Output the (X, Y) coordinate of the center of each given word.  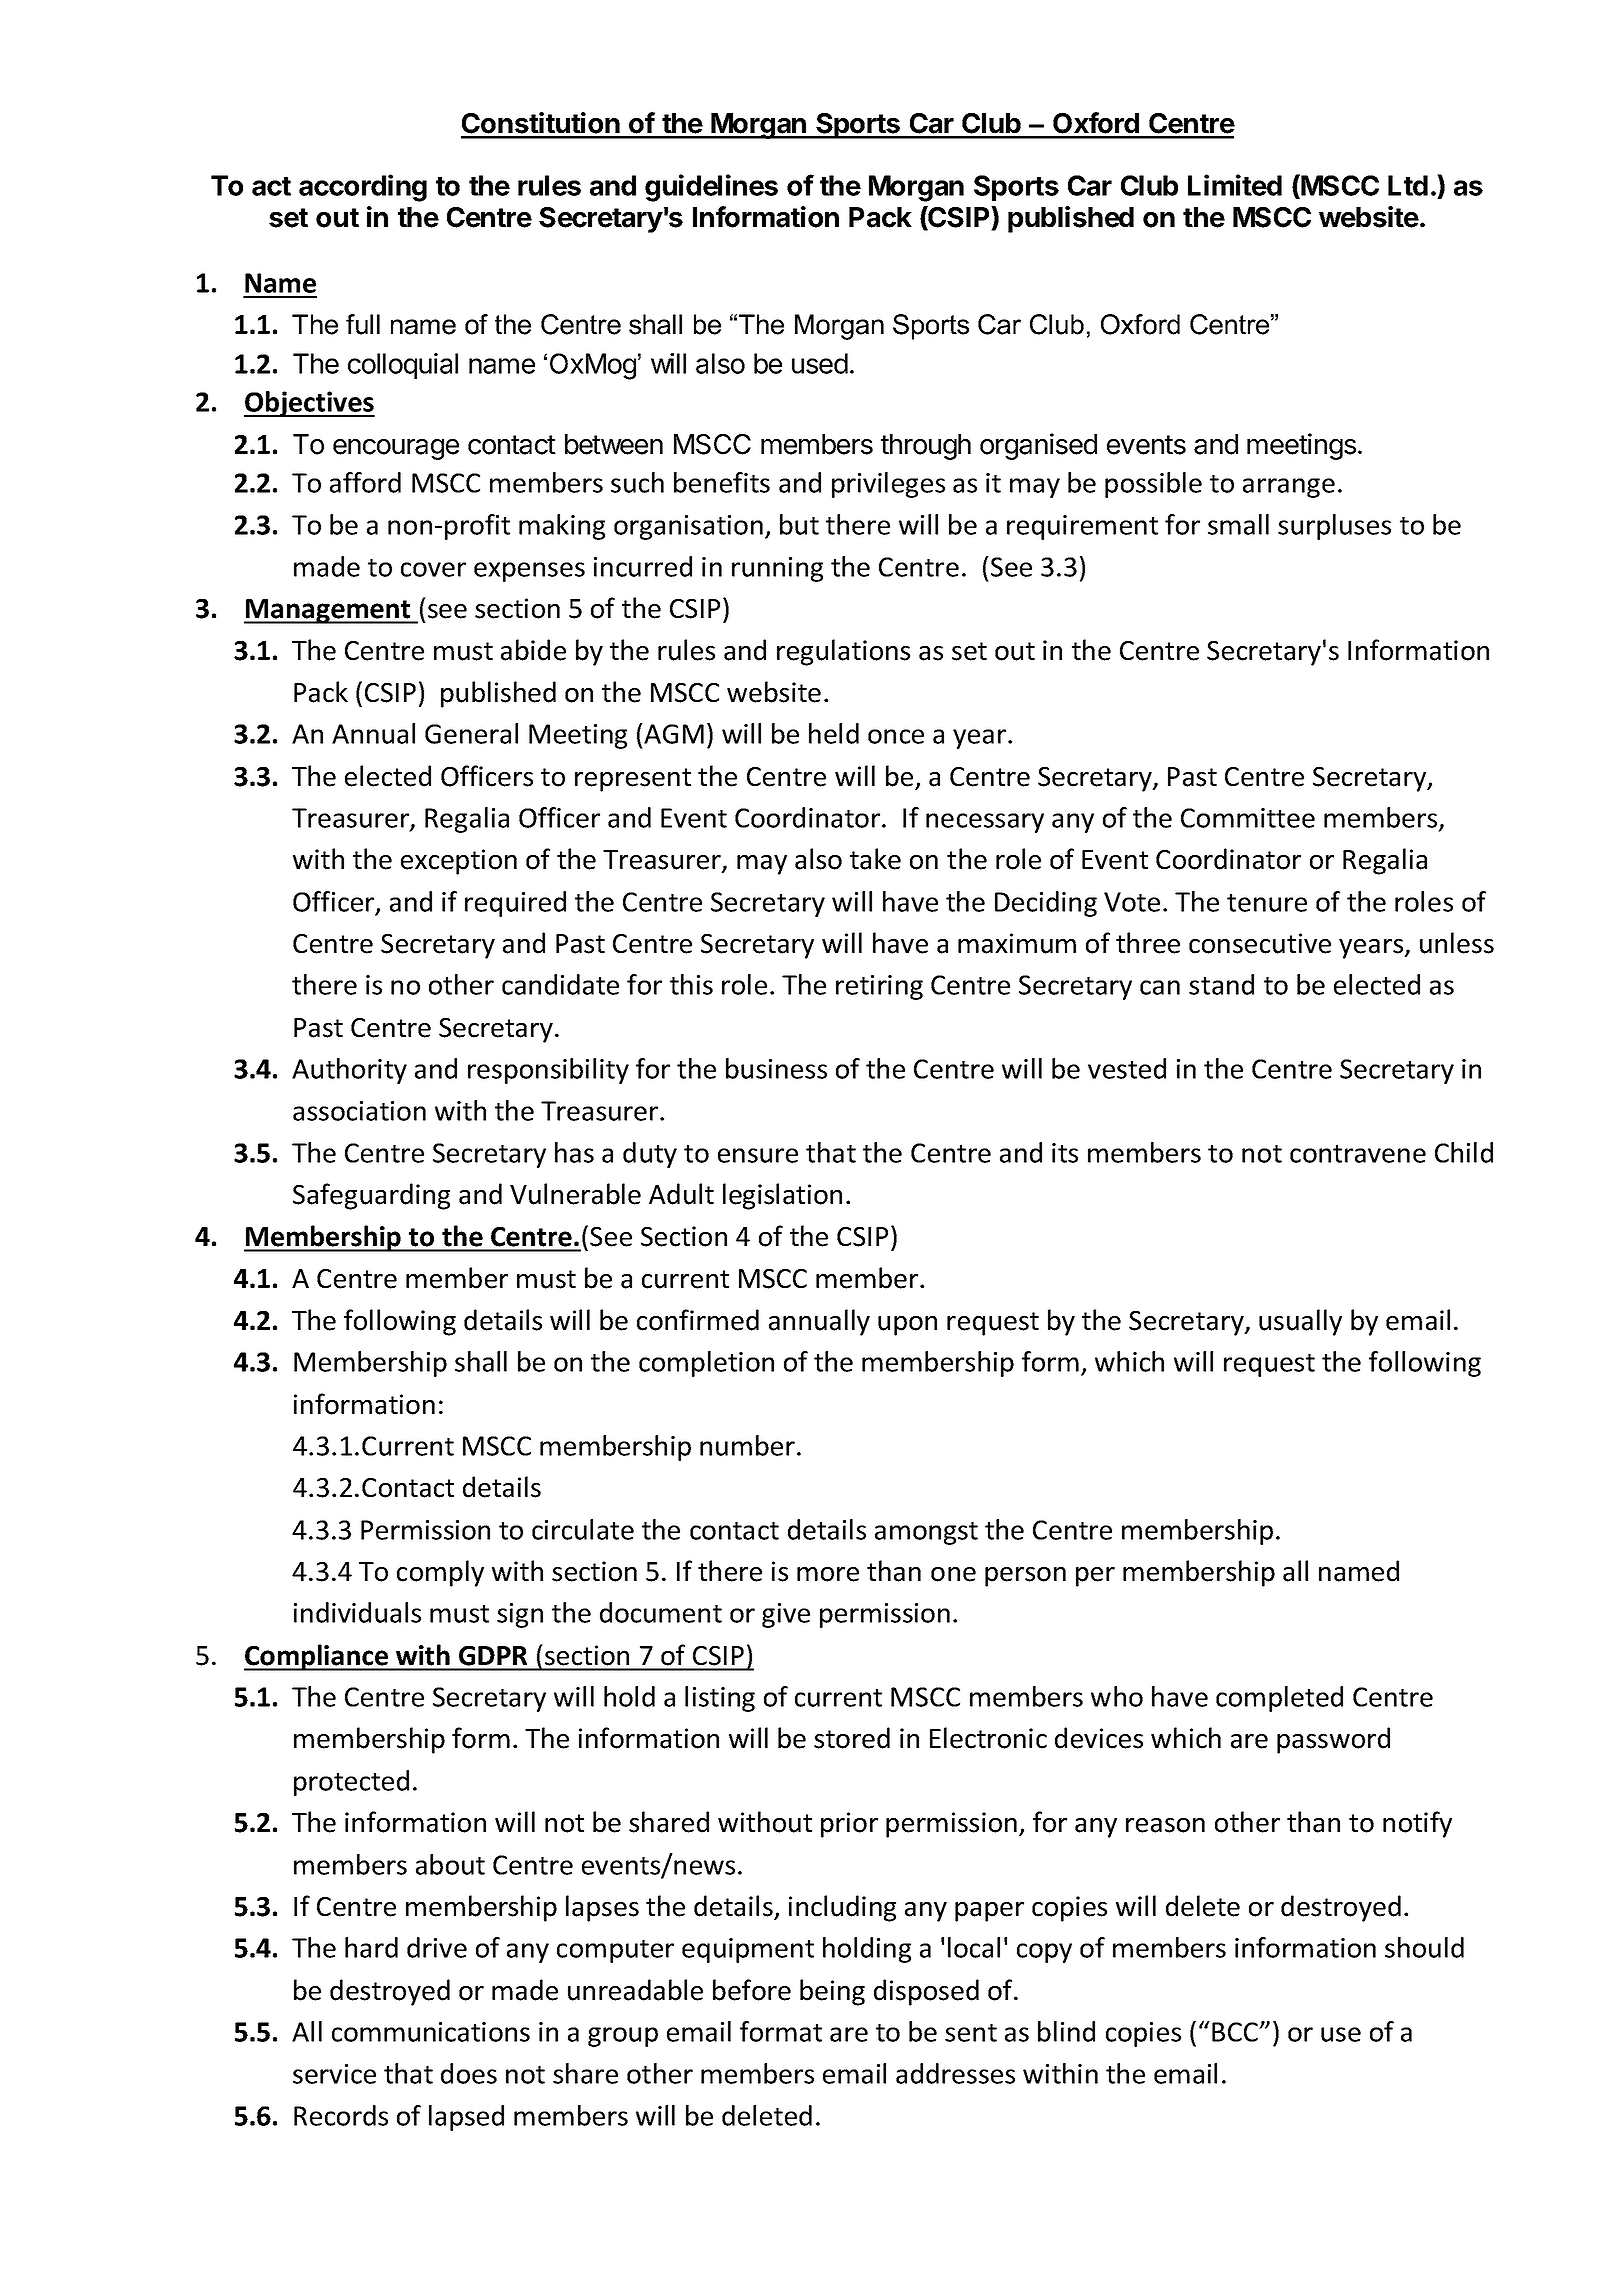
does (469, 2073)
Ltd (1408, 185)
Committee (1248, 818)
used (820, 363)
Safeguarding (371, 1196)
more (828, 1574)
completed (1279, 1699)
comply (440, 1573)
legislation (782, 1196)
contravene (1358, 1154)
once (896, 736)
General (471, 733)
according (363, 188)
